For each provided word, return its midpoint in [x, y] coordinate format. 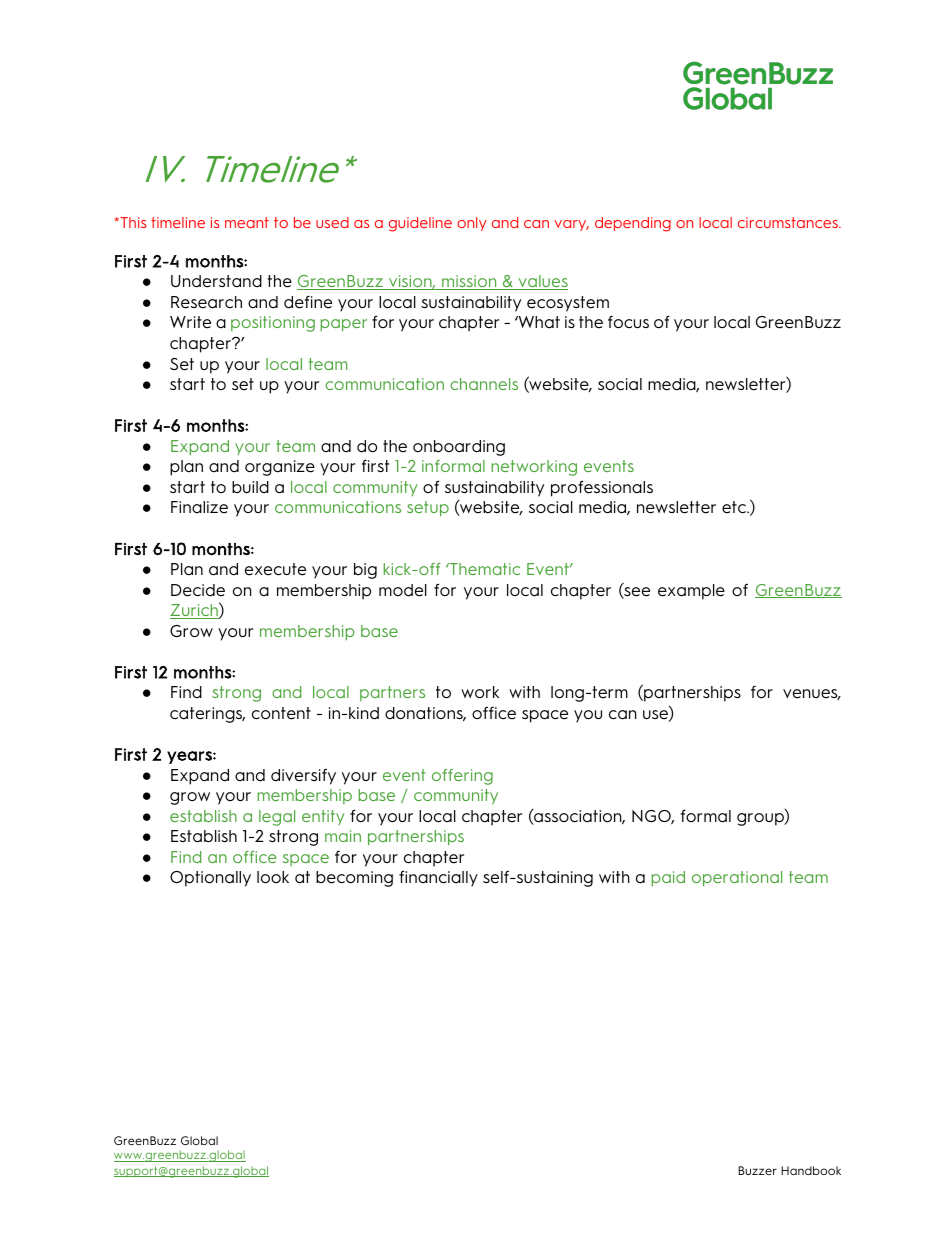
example [691, 592]
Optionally [210, 879]
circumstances [789, 222]
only [472, 224]
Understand [216, 281]
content [281, 713]
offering [462, 777]
